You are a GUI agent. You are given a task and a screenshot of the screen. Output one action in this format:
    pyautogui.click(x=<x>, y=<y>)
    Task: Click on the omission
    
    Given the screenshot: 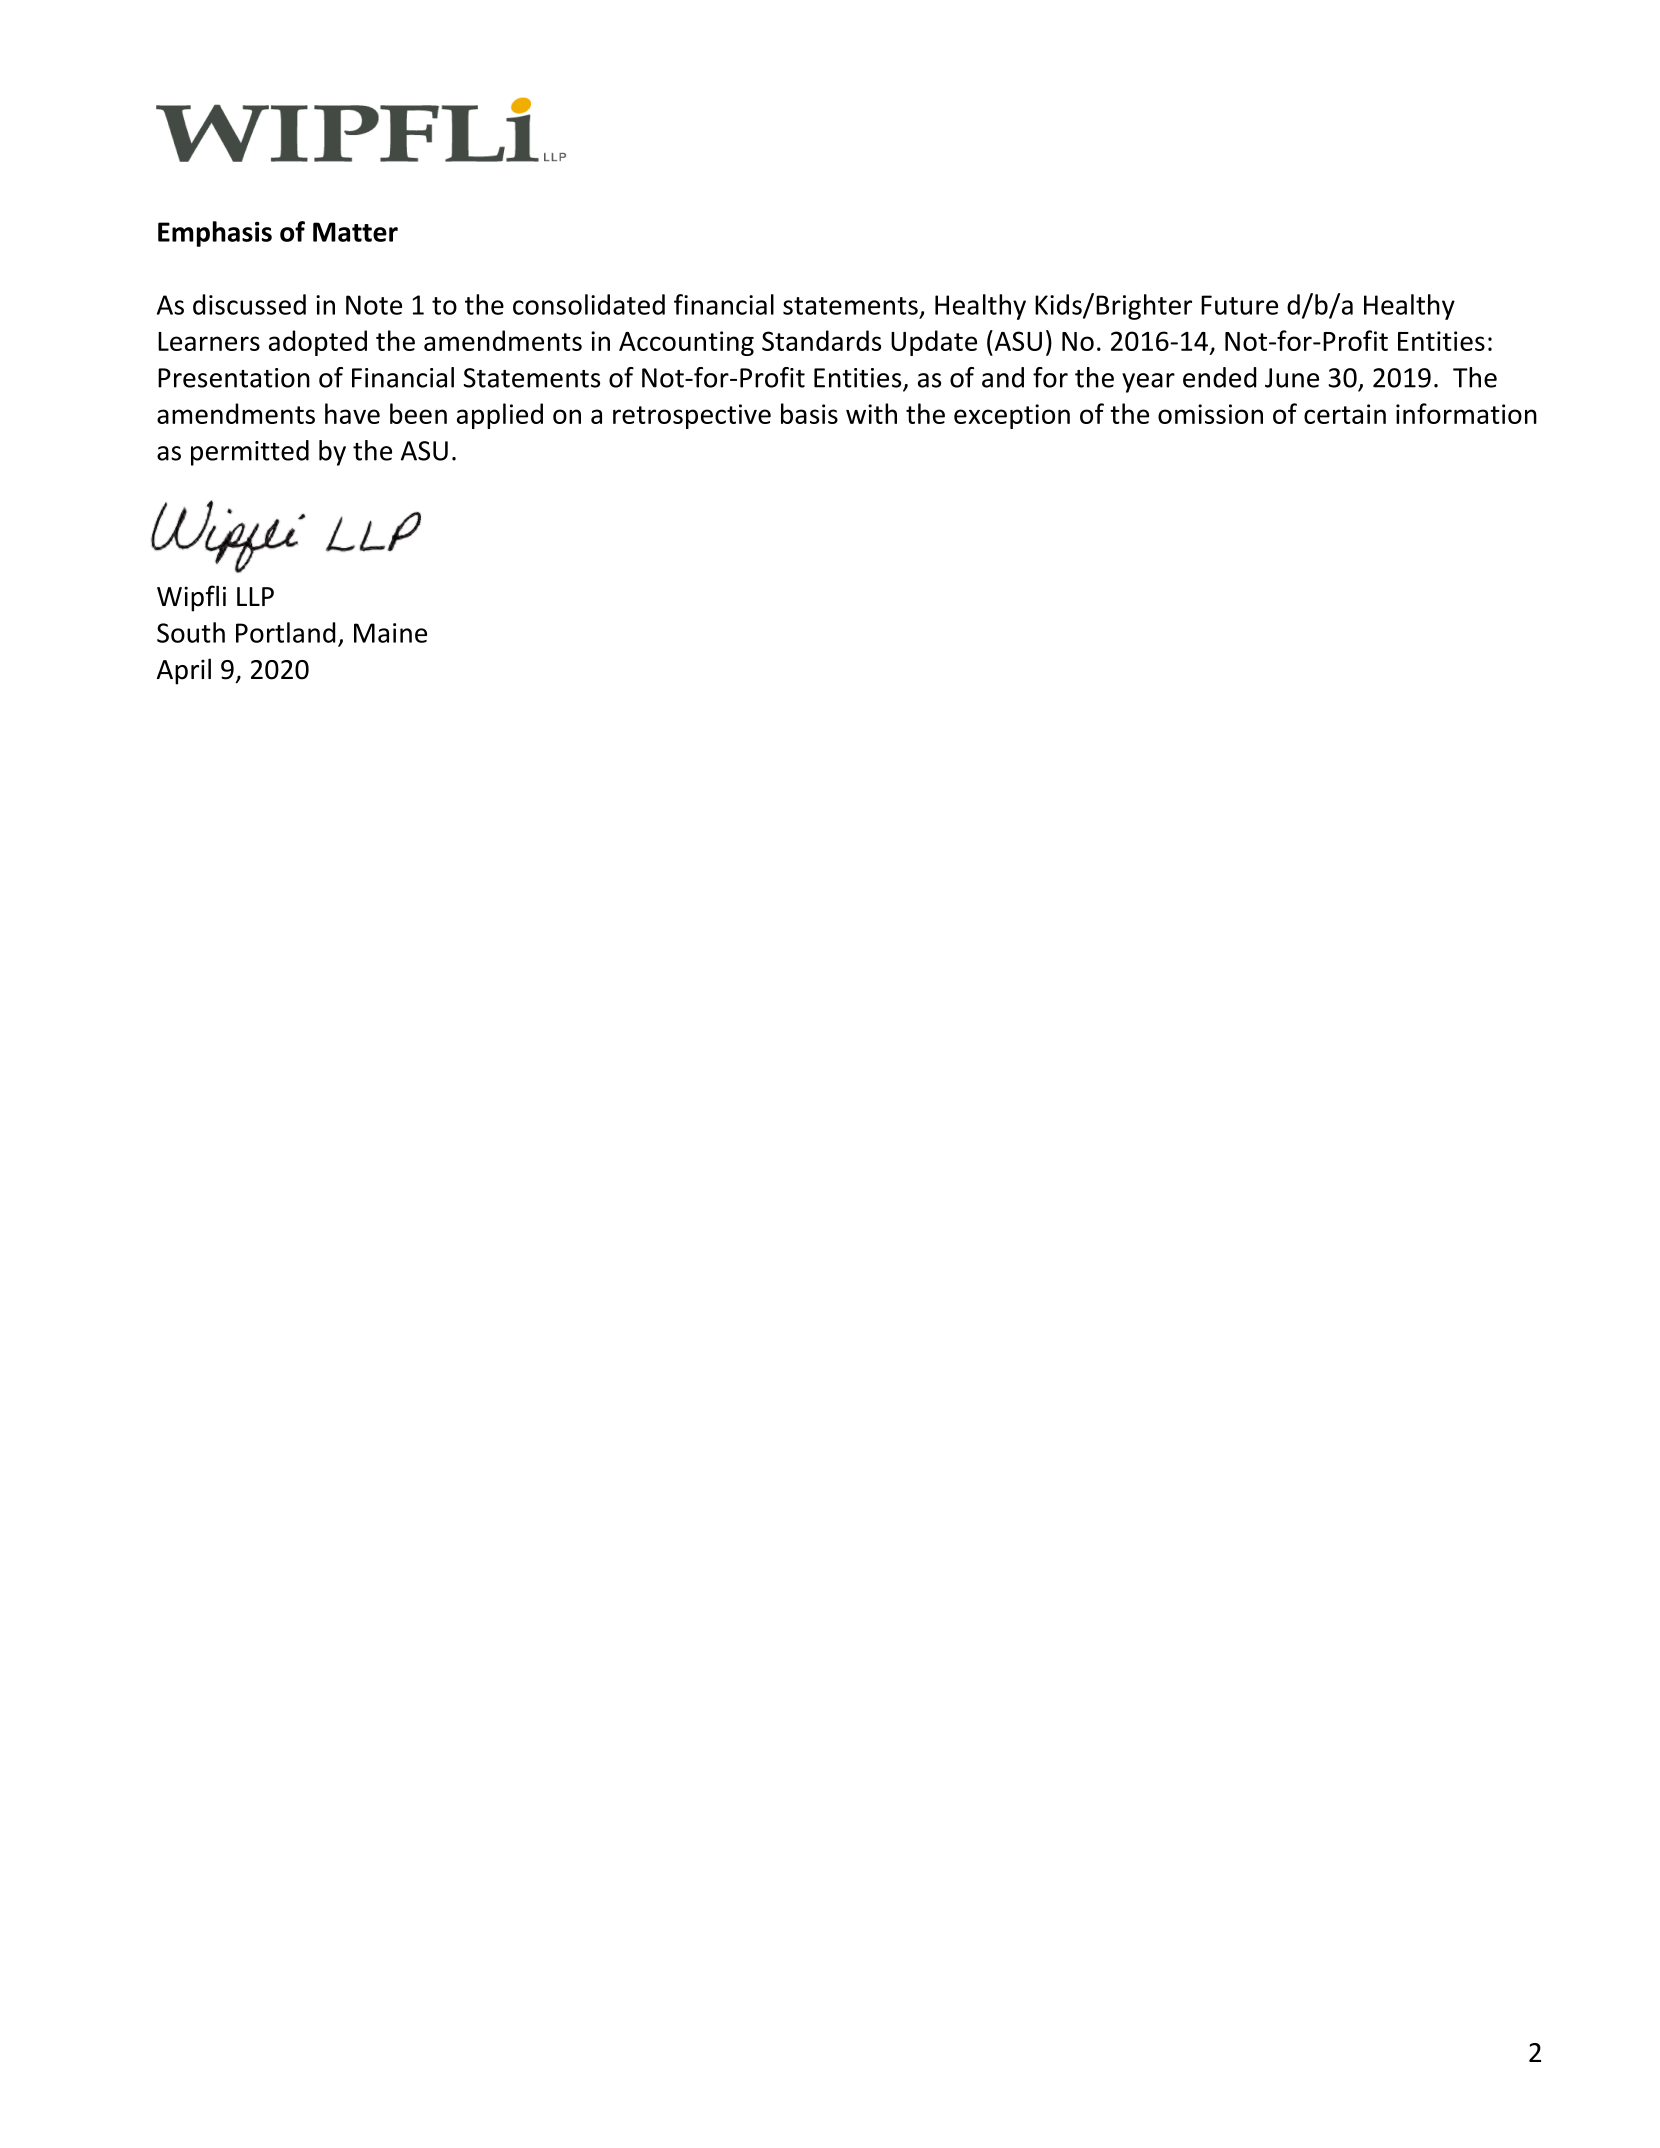 What is the action you would take?
    pyautogui.click(x=1210, y=414)
